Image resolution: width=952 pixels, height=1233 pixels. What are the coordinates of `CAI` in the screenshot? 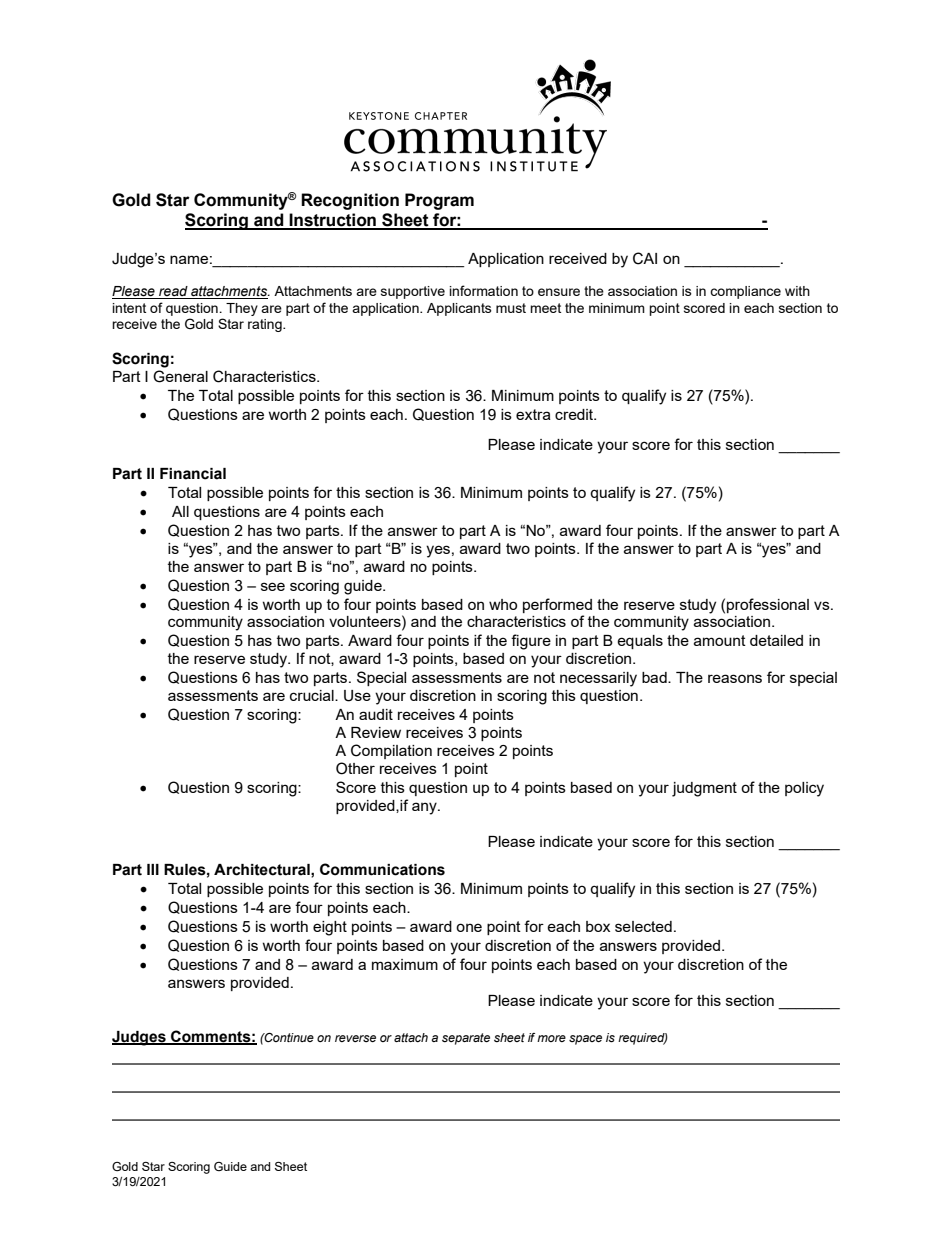 It's located at (645, 258).
